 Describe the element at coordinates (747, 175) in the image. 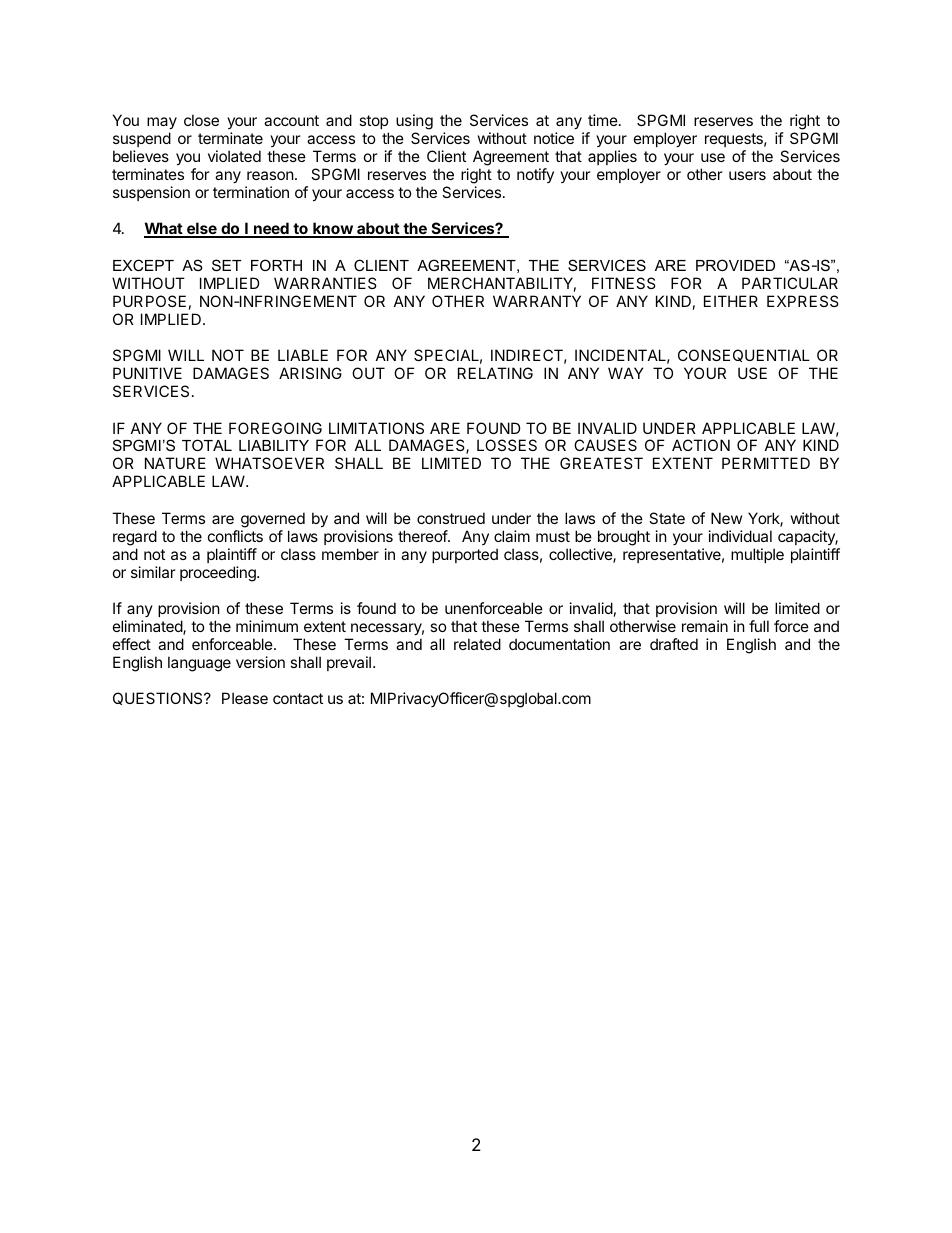

I see `users` at that location.
